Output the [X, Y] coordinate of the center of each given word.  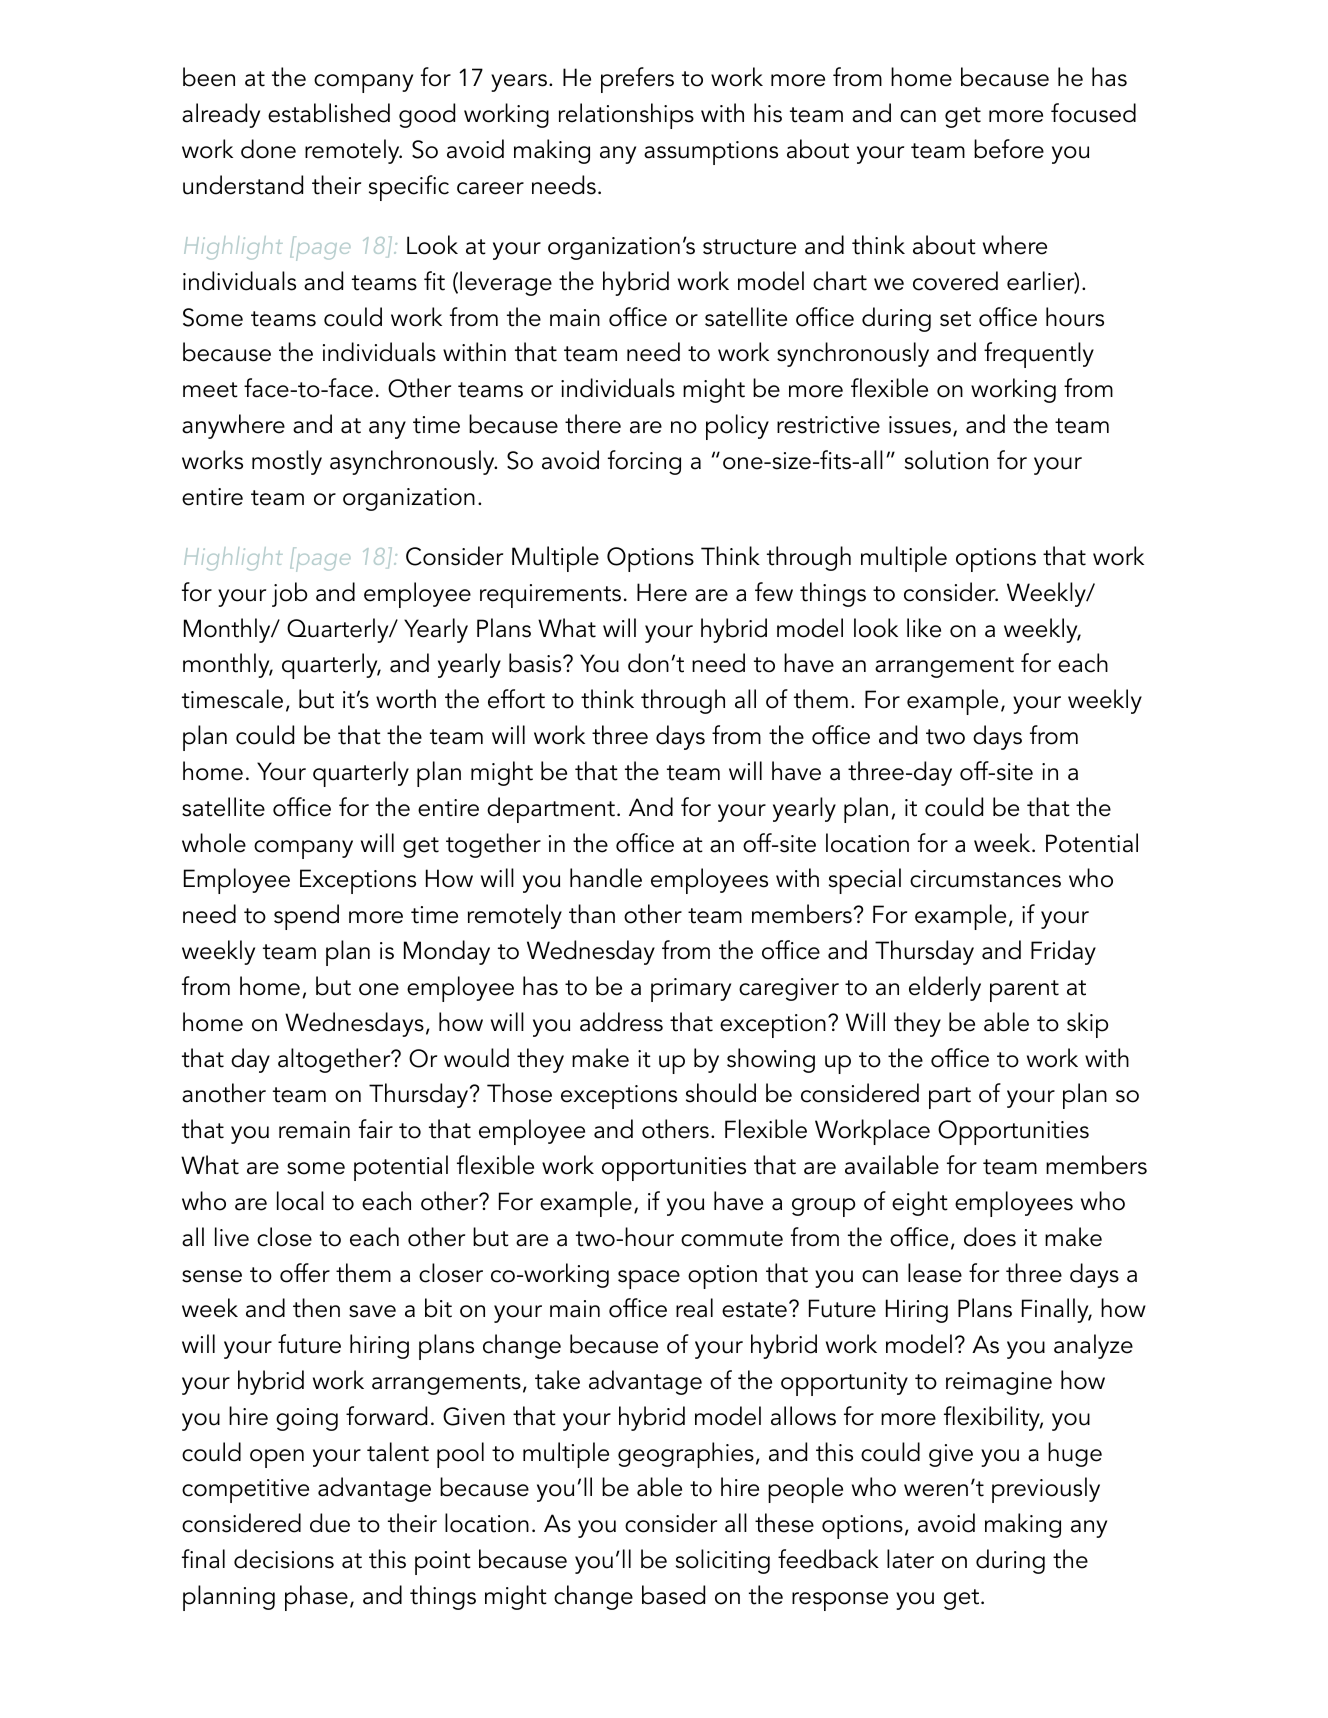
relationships [626, 116]
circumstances [985, 879]
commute [732, 1239]
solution [946, 460]
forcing [644, 462]
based [673, 1595]
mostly [287, 462]
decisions [284, 1559]
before [1009, 149]
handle [606, 878]
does [990, 1237]
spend [306, 917]
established [329, 113]
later [910, 1559]
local [300, 1201]
